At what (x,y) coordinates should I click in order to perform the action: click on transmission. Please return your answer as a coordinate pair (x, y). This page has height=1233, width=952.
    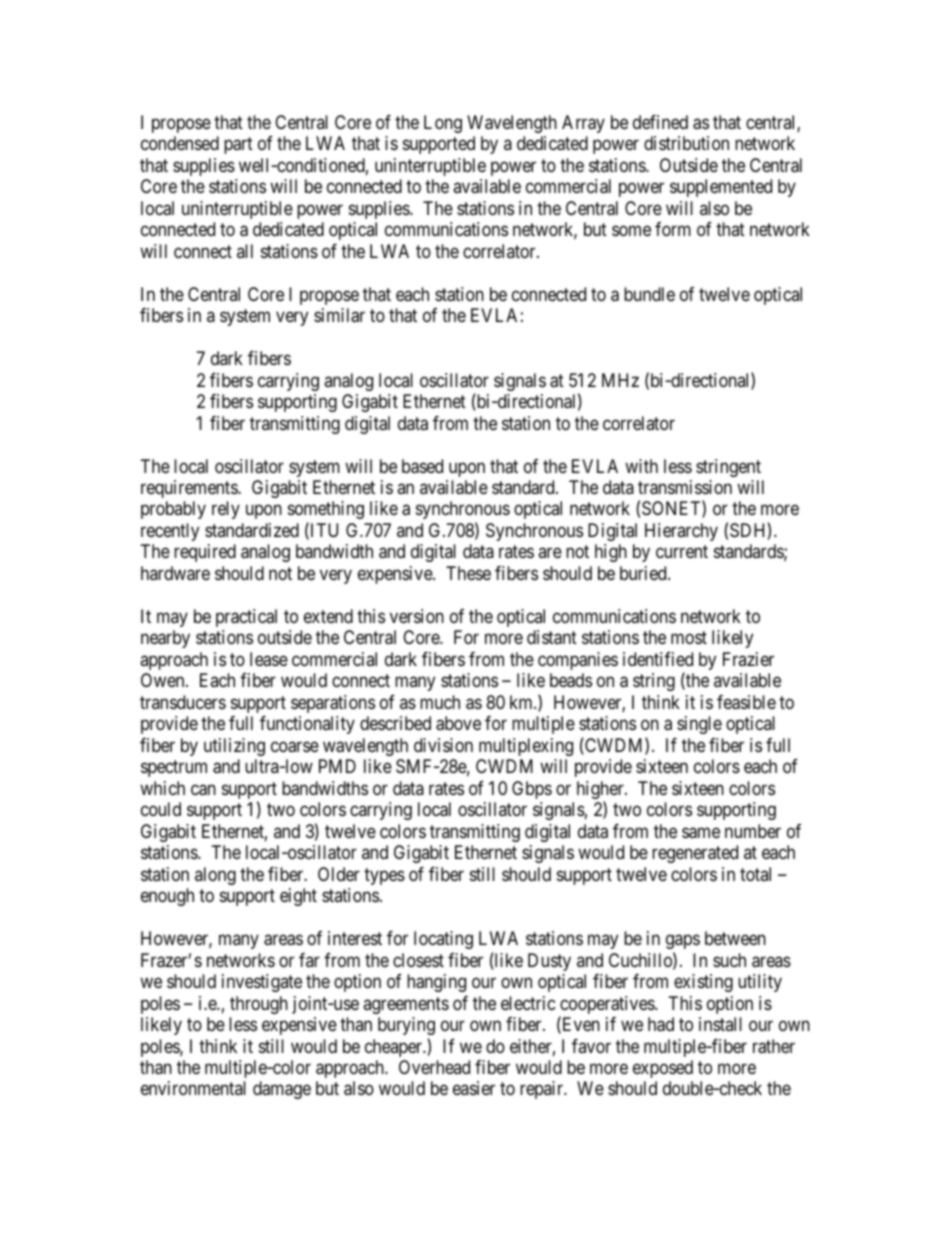
    Looking at the image, I should click on (685, 487).
